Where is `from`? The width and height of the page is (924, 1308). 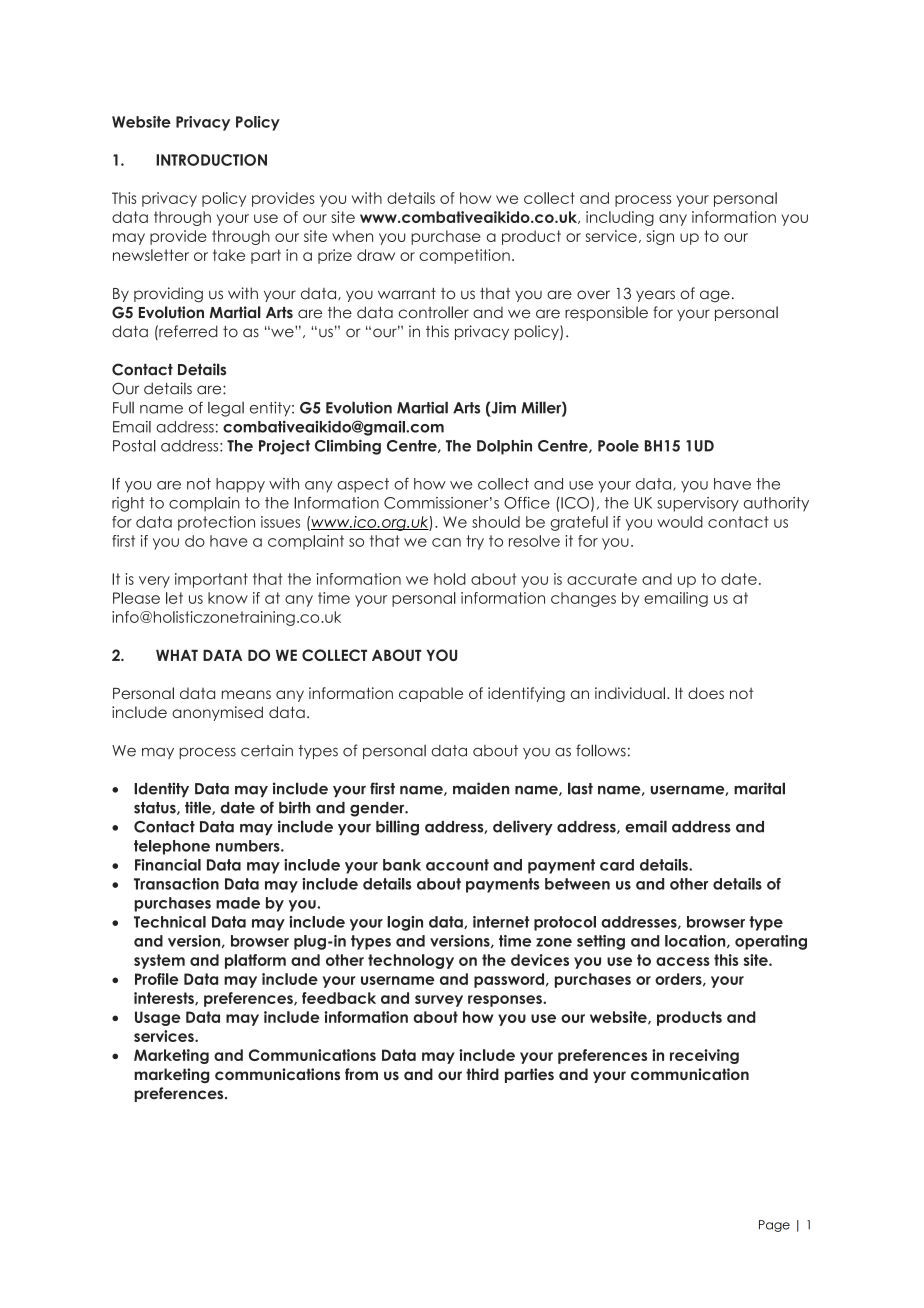
from is located at coordinates (361, 1074).
